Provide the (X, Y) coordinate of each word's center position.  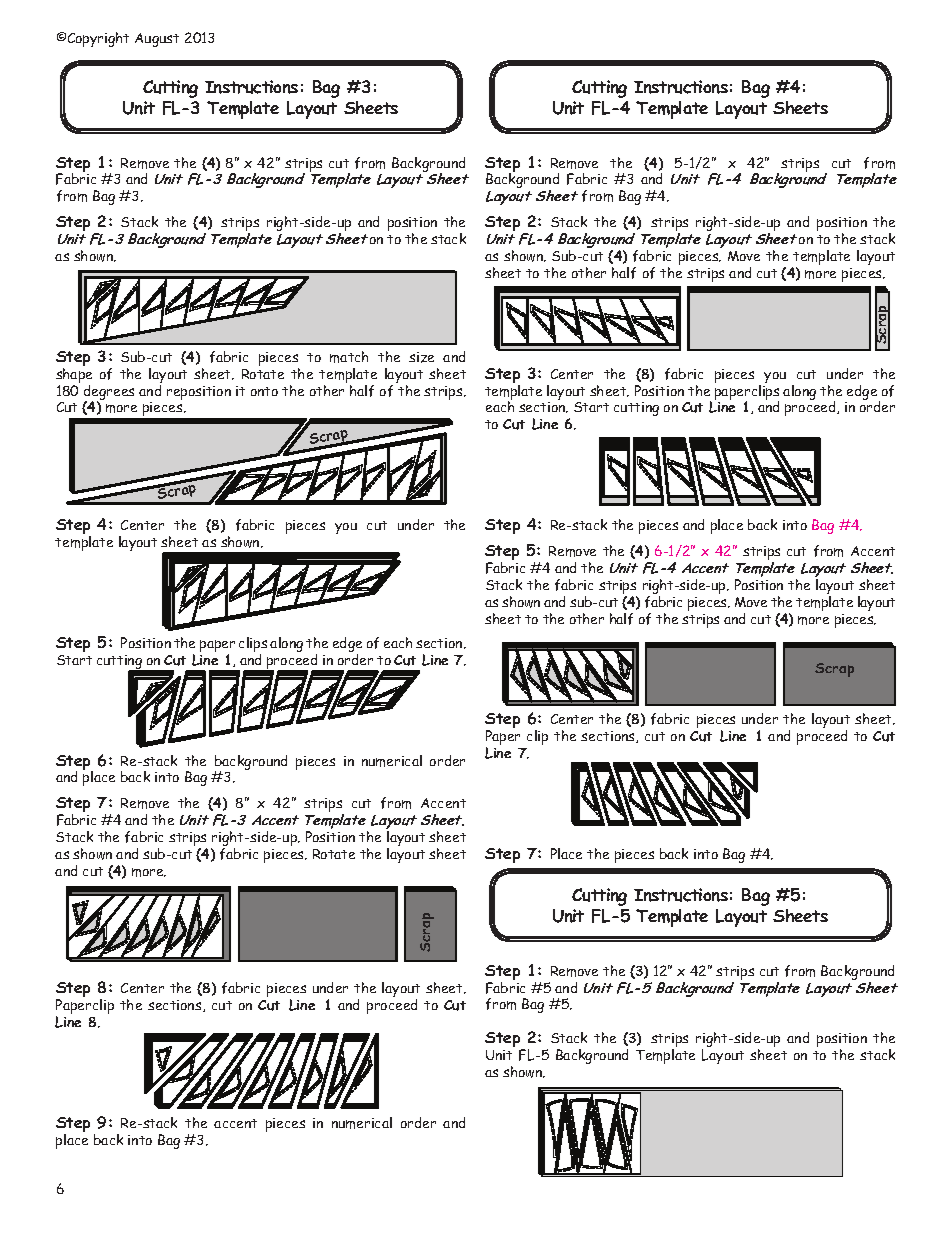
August (157, 40)
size (421, 357)
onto (264, 391)
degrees (109, 393)
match (349, 357)
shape (74, 377)
